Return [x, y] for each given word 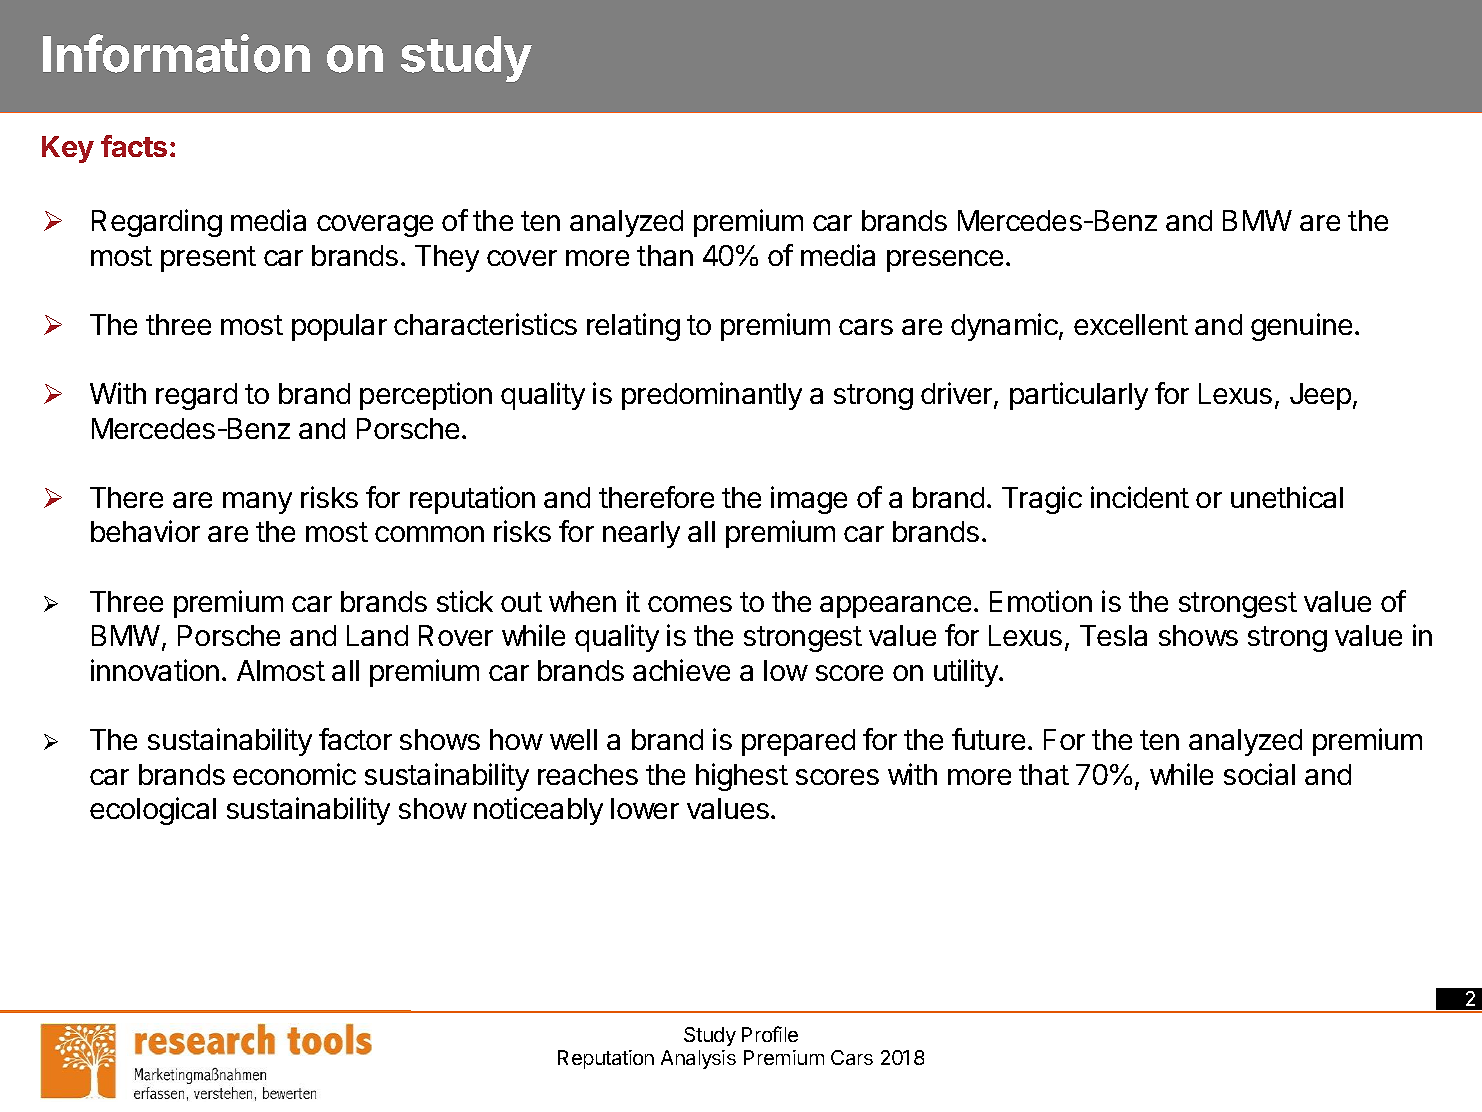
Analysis [698, 1059]
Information [176, 53]
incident [1140, 497]
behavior [145, 531]
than [665, 255]
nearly [641, 534]
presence [945, 261]
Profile [770, 1034]
